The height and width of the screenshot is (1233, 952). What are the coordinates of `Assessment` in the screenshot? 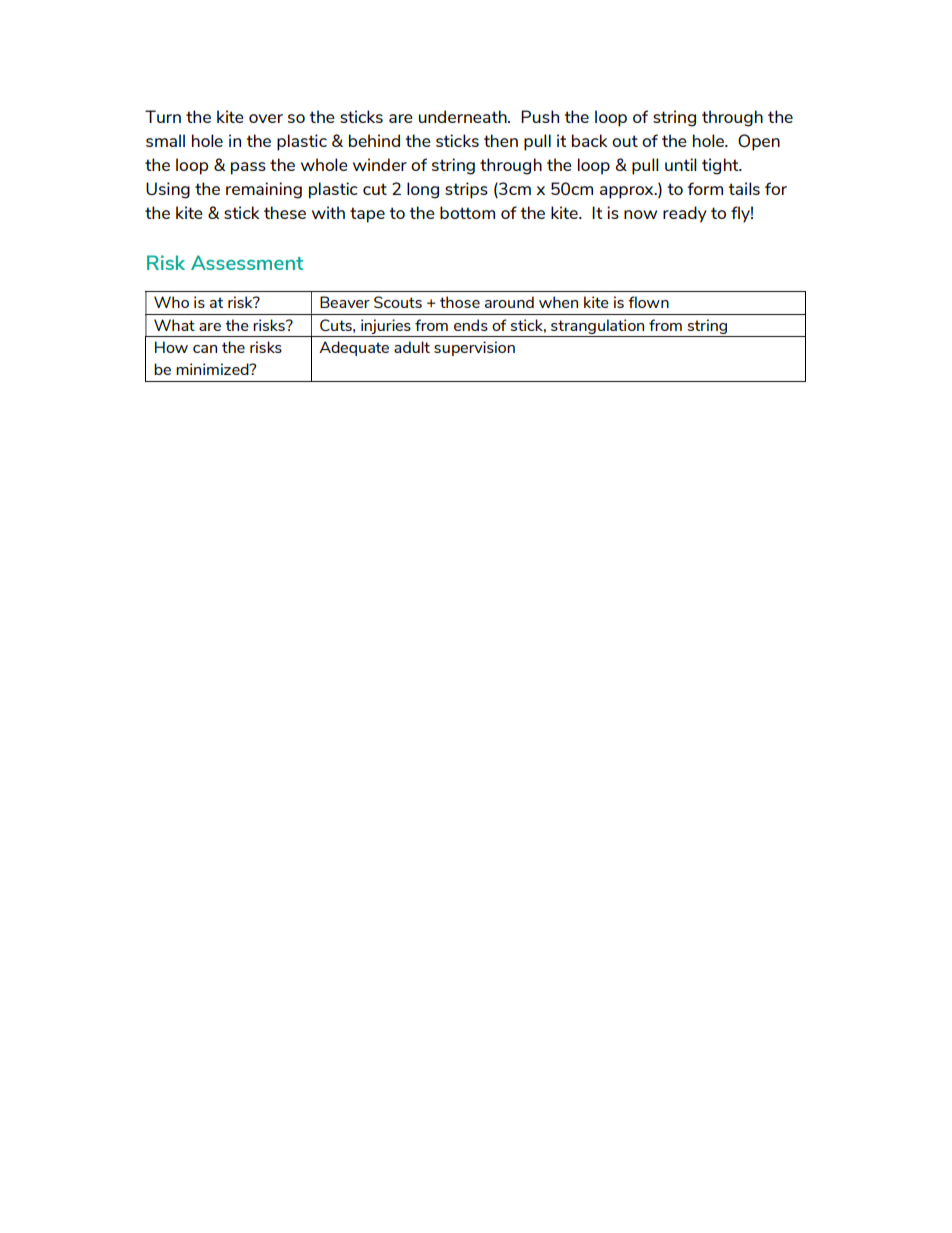 It's located at (247, 262).
